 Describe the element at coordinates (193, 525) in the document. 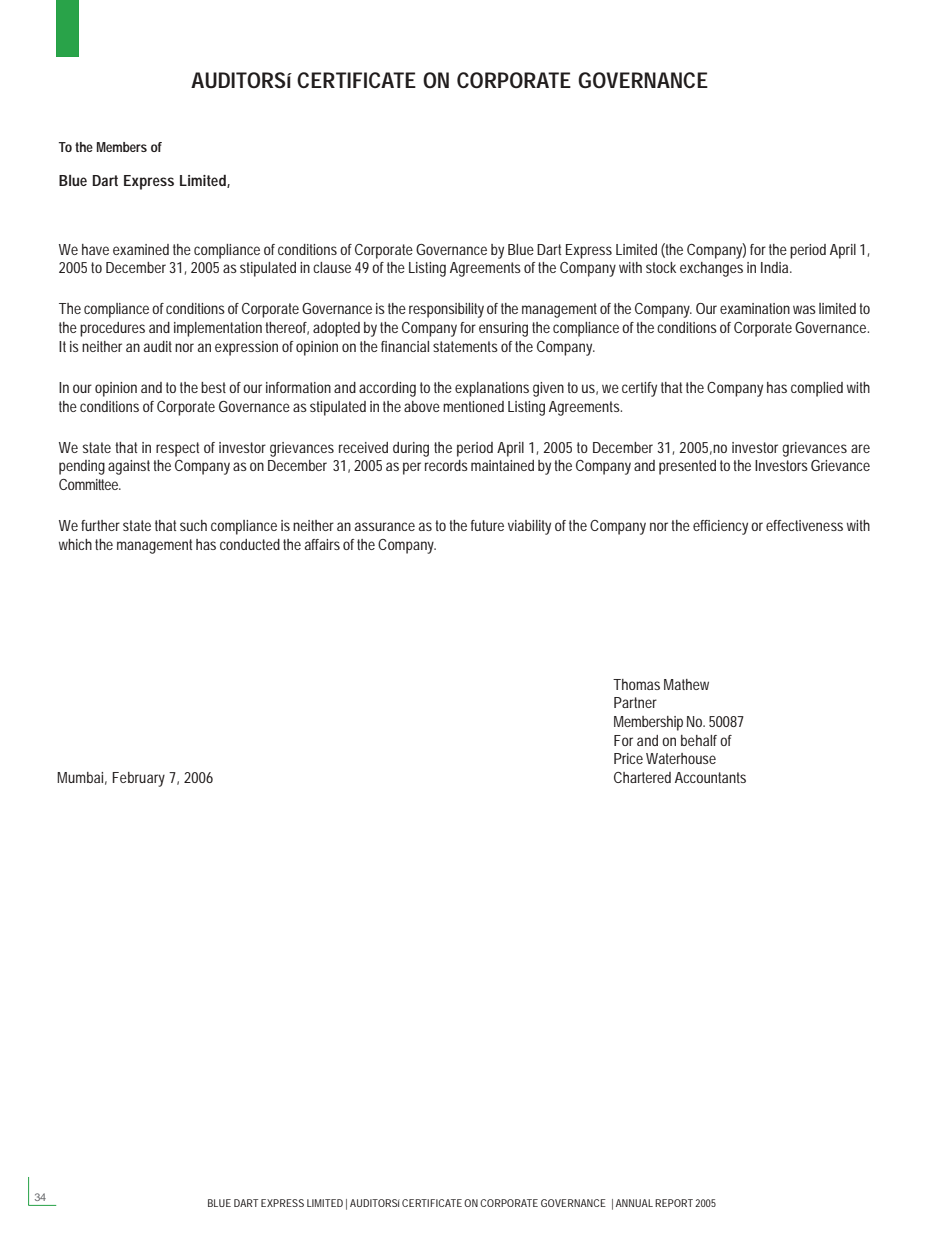

I see `such` at that location.
